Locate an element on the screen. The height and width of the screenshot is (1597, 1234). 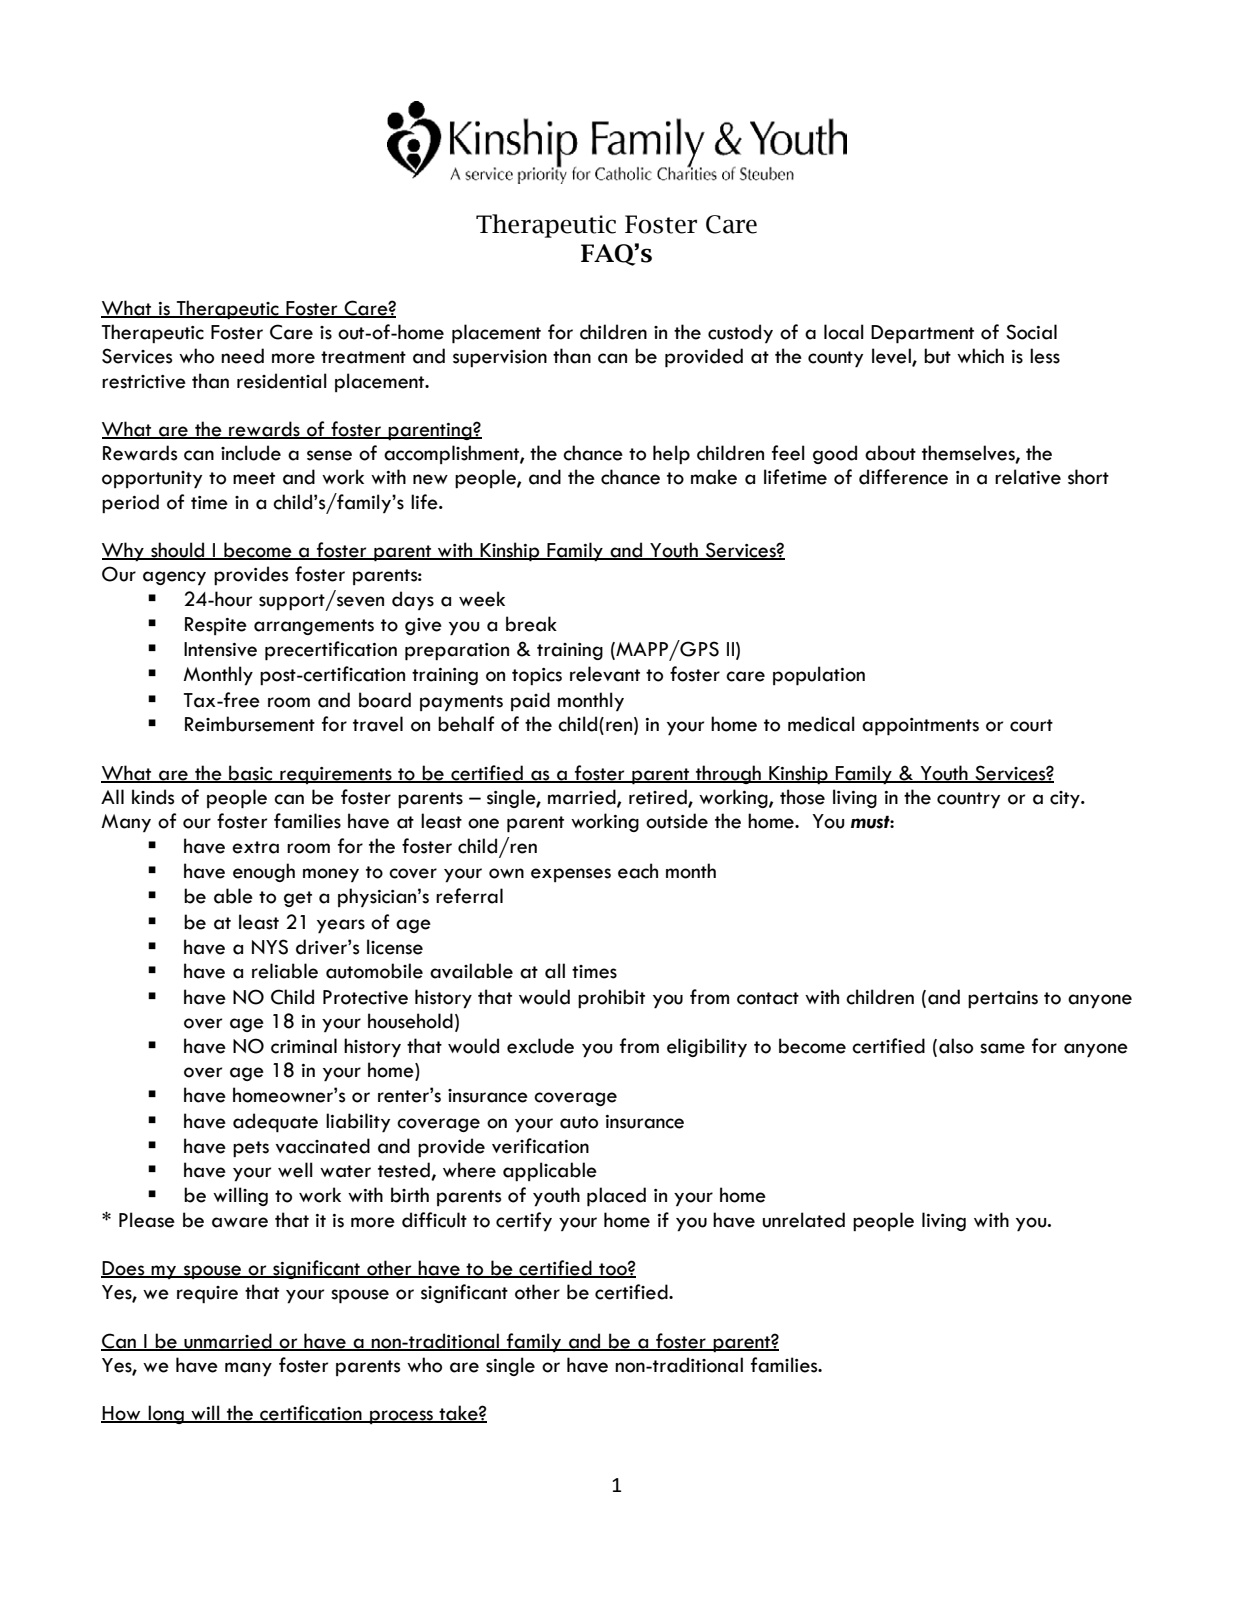
process is located at coordinates (402, 1417).
